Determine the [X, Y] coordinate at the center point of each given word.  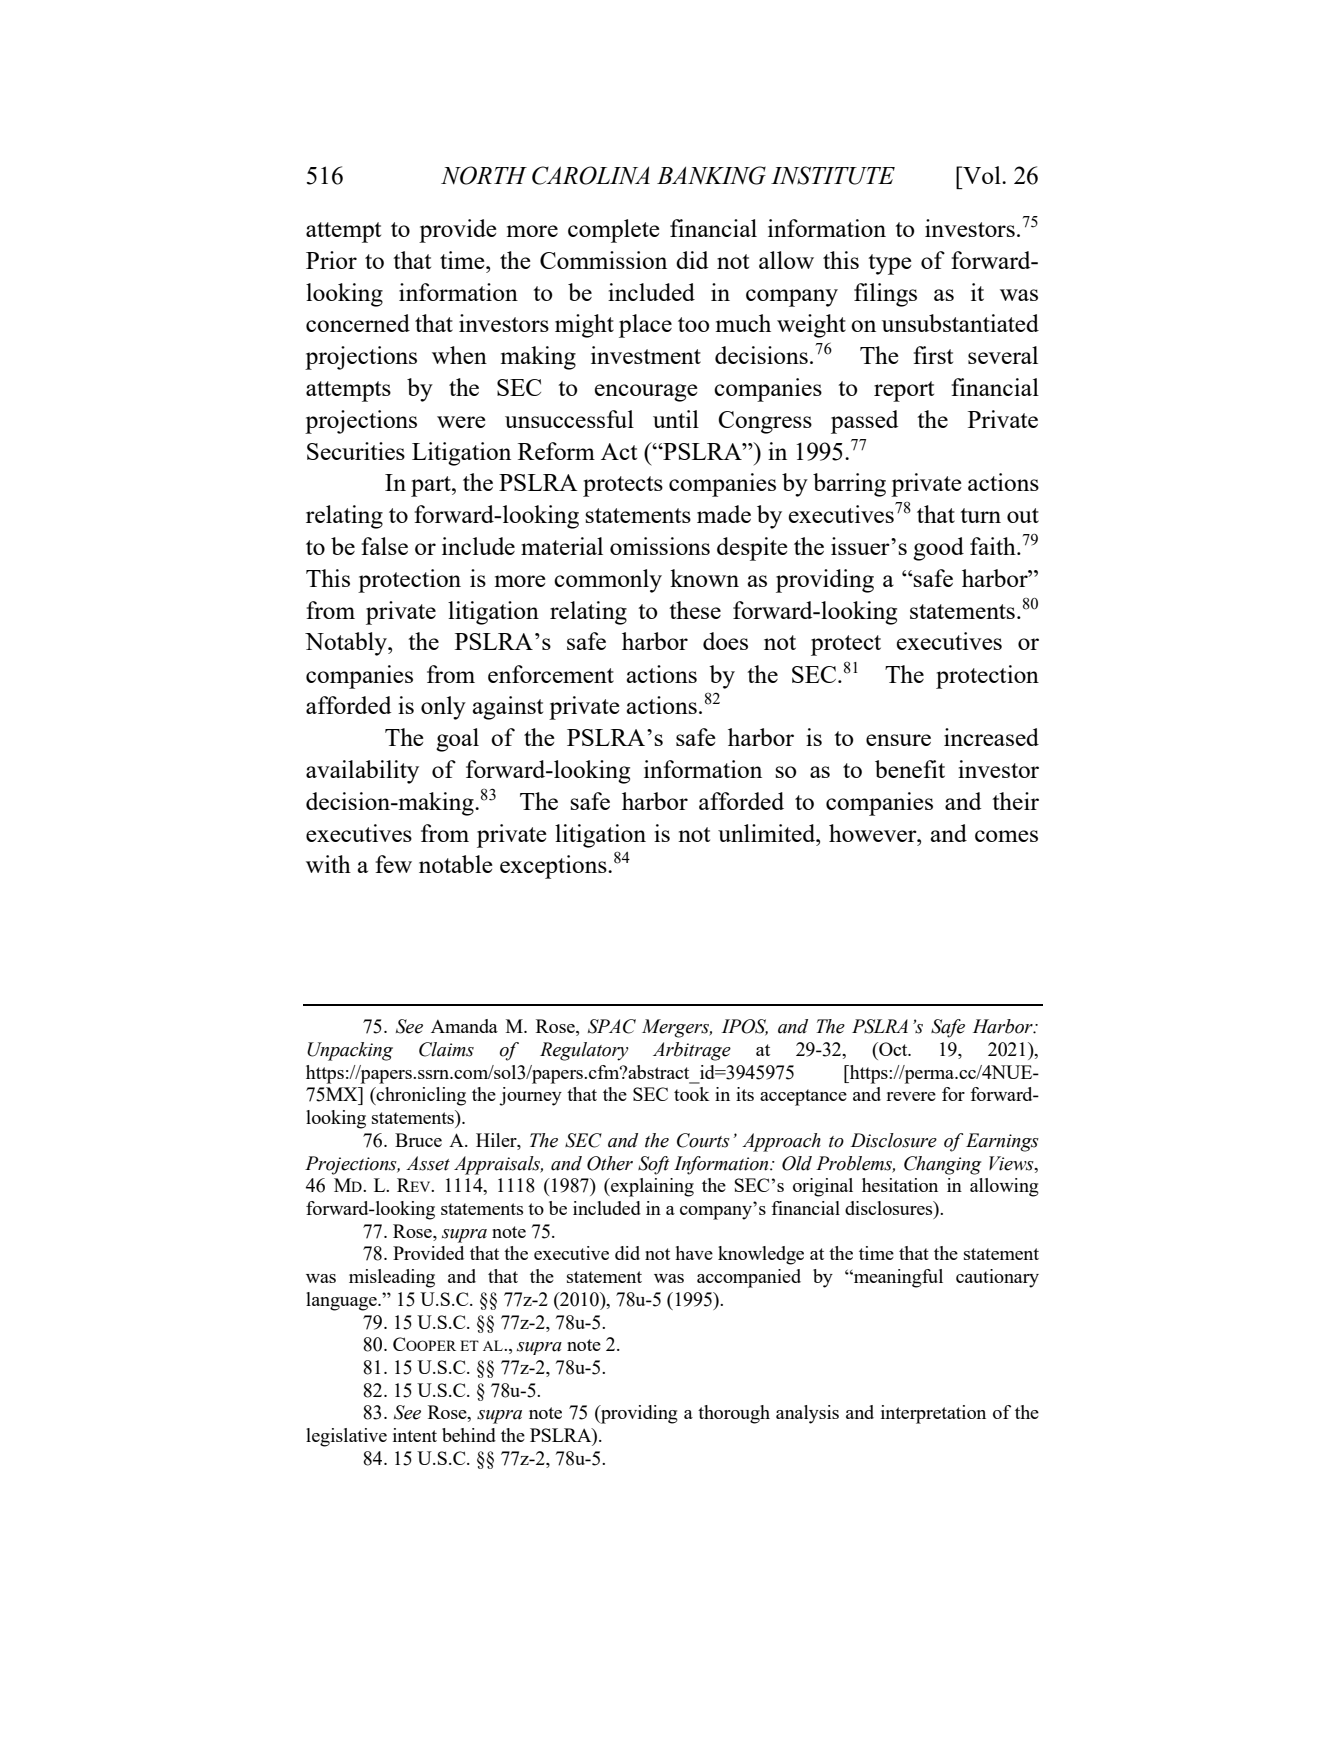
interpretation [933, 1414]
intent [415, 1435]
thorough [734, 1414]
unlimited [768, 833]
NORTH [484, 175]
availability [362, 772]
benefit [910, 769]
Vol [982, 175]
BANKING [711, 175]
